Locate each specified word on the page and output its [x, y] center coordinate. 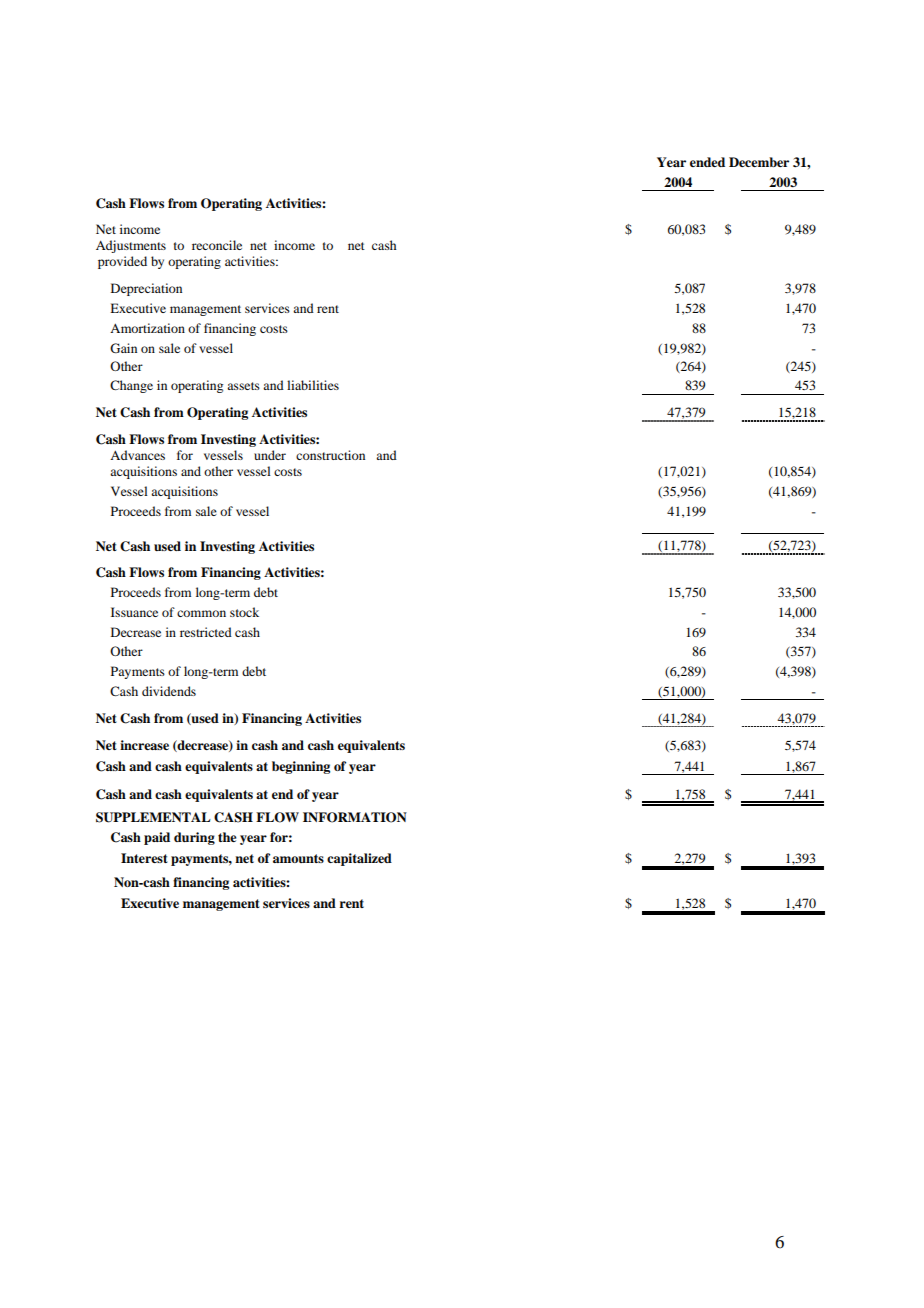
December [759, 162]
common [201, 613]
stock [244, 612]
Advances [137, 455]
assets [243, 386]
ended [707, 162]
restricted [206, 632]
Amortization [147, 328]
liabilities [313, 385]
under [270, 455]
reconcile [217, 245]
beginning [301, 767]
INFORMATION [355, 817]
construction [330, 455]
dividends [169, 691]
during [194, 838]
